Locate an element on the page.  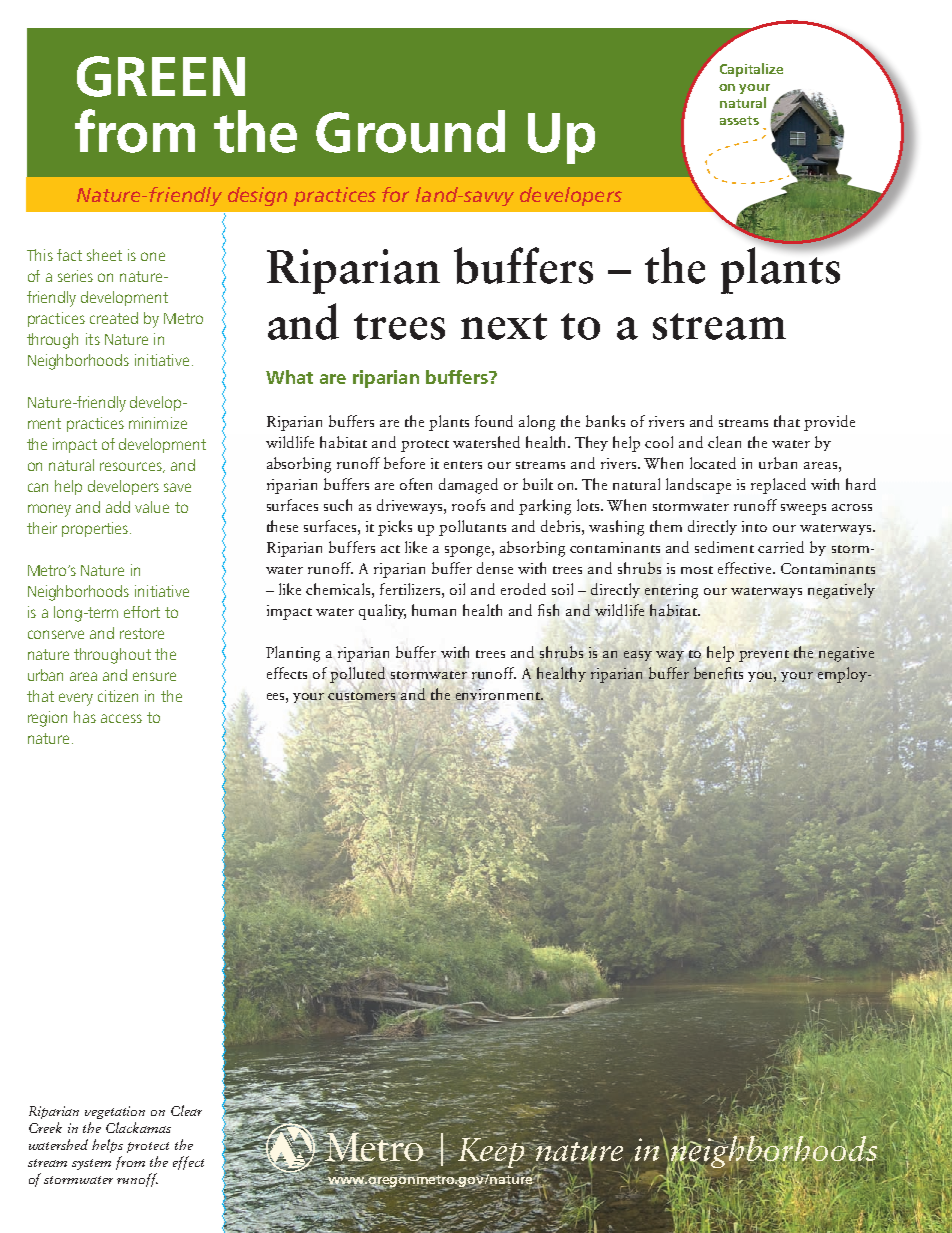
Clear is located at coordinates (186, 1110).
